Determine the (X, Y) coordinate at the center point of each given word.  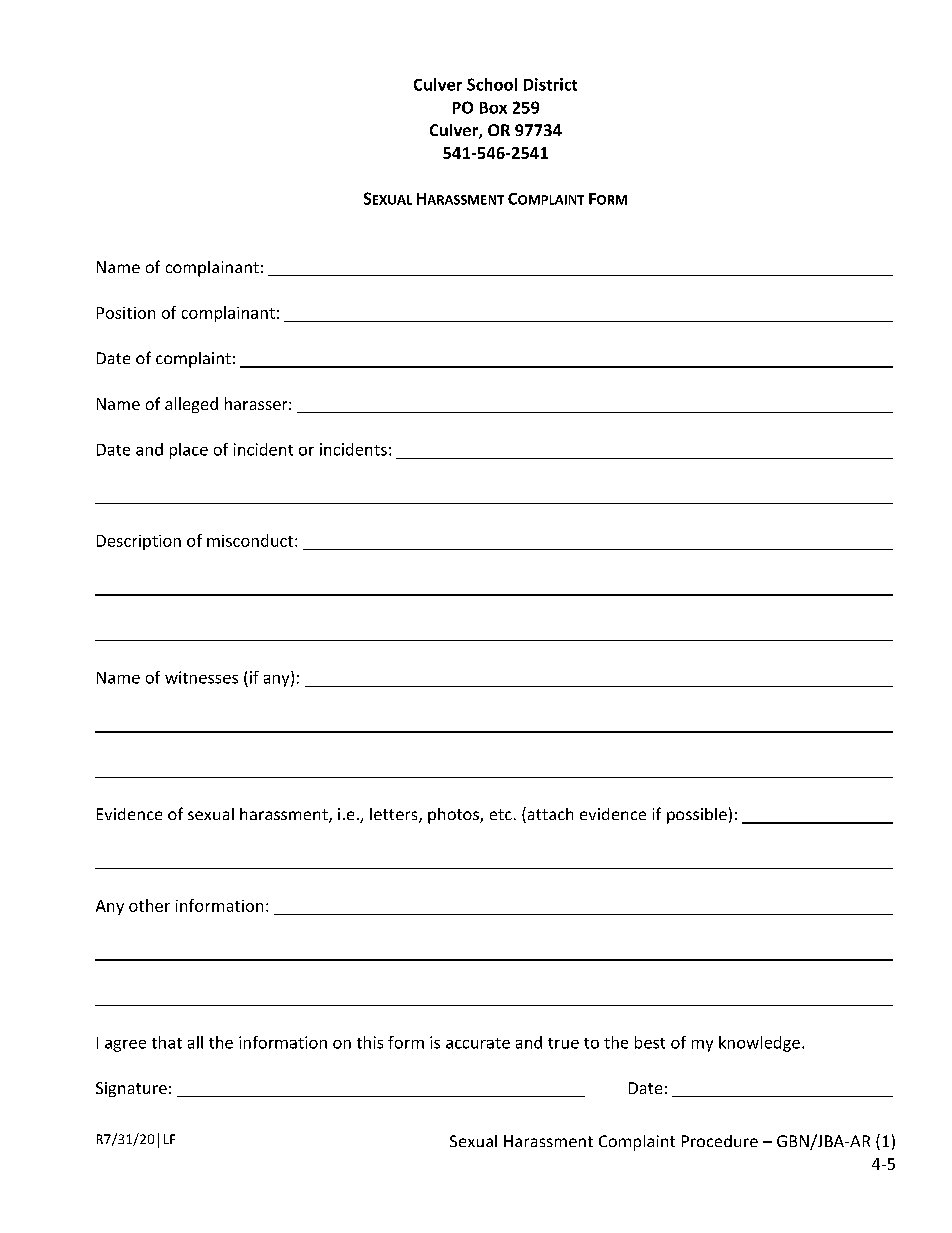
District (550, 84)
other (149, 905)
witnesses (201, 677)
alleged (191, 405)
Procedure (720, 1141)
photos (454, 816)
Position (126, 313)
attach (549, 815)
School (492, 84)
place (189, 451)
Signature (131, 1089)
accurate (478, 1043)
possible (697, 816)
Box (493, 108)
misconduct (251, 540)
